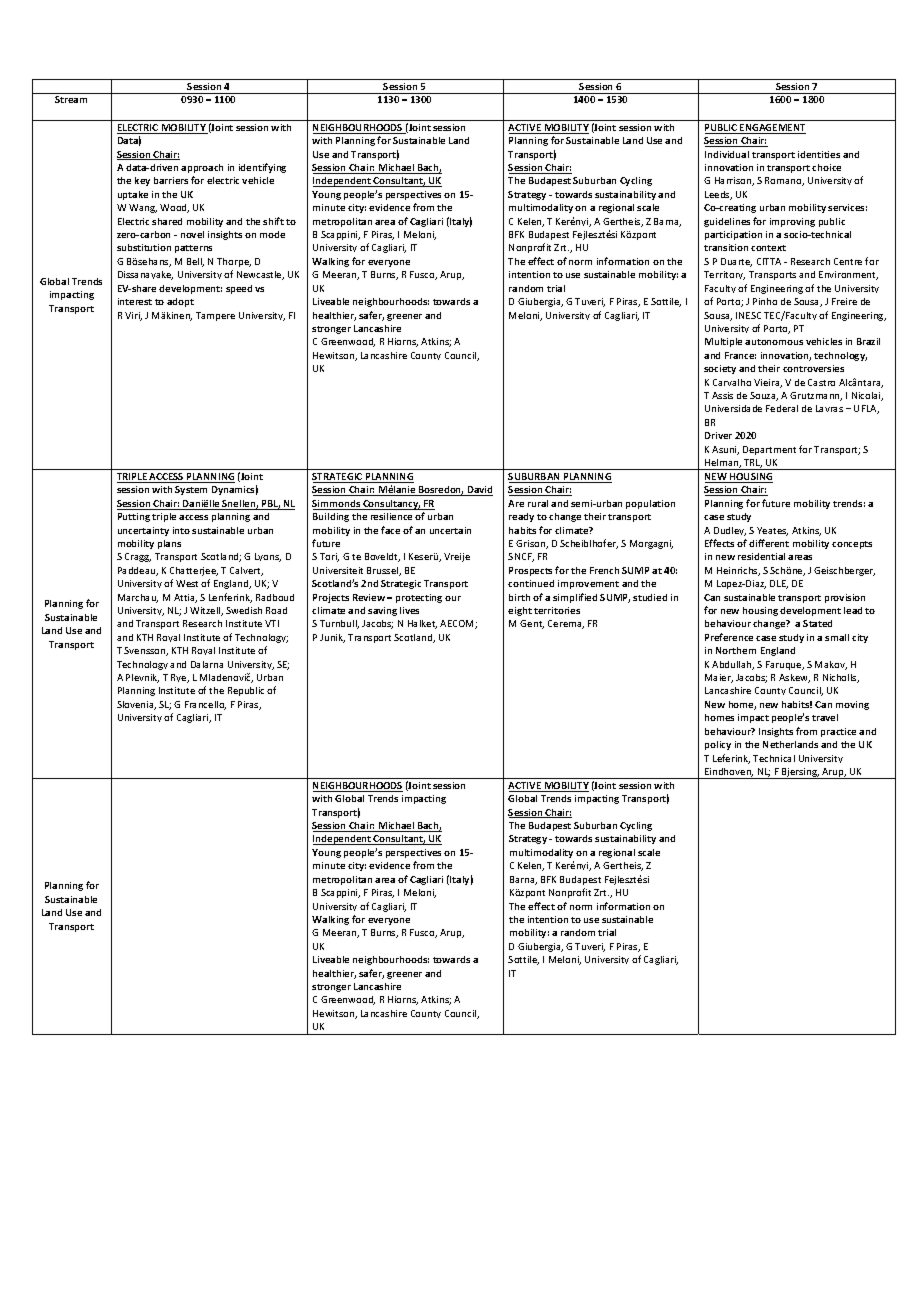 Image resolution: width=924 pixels, height=1308 pixels. Describe the element at coordinates (772, 129) in the document. I see `ENGAGEMENT` at that location.
